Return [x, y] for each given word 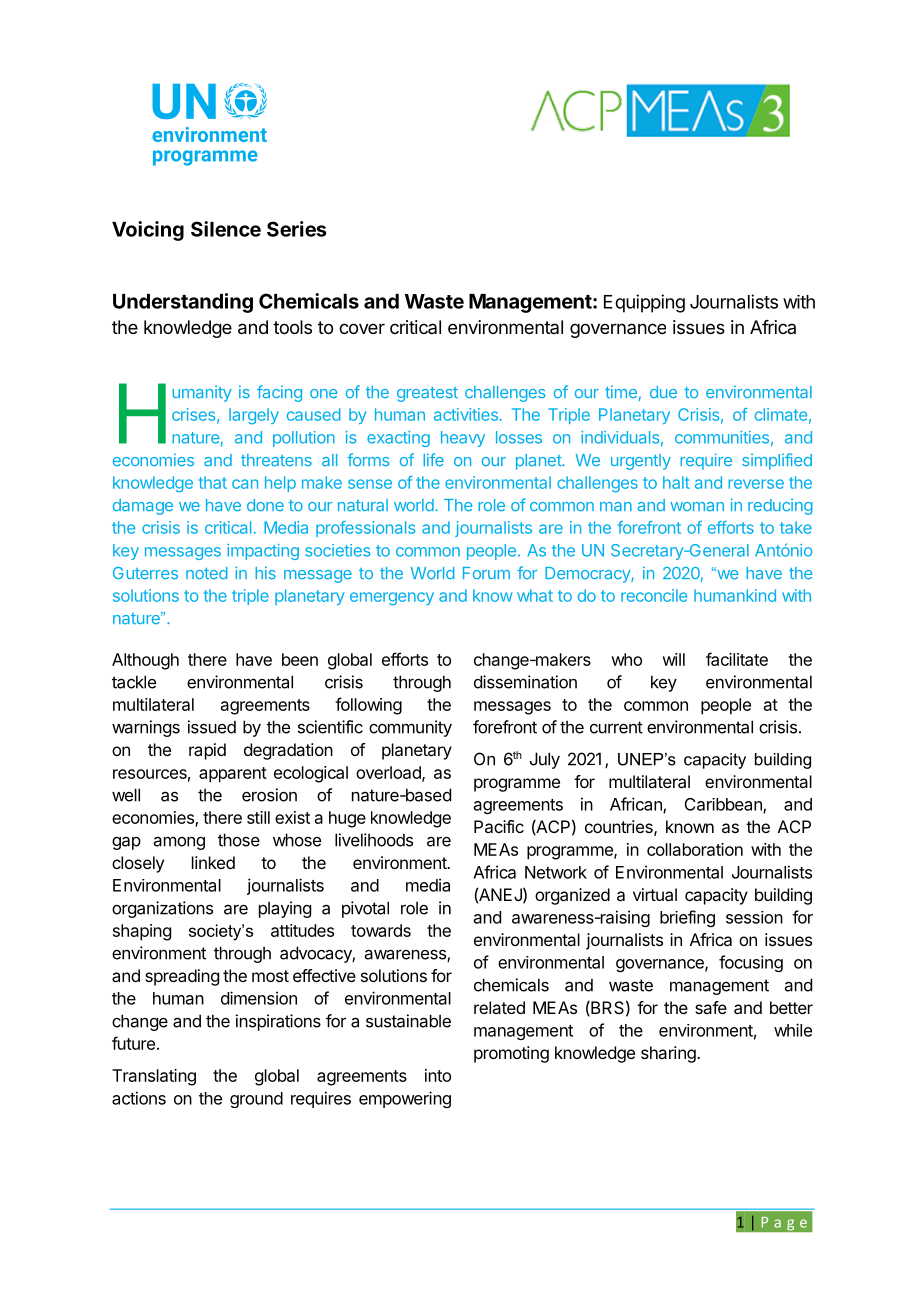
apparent [233, 775]
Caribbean [724, 805]
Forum [486, 573]
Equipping [644, 303]
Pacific [499, 826]
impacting [263, 552]
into [438, 1075]
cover [362, 328]
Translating [154, 1077]
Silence [226, 229]
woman [697, 507]
